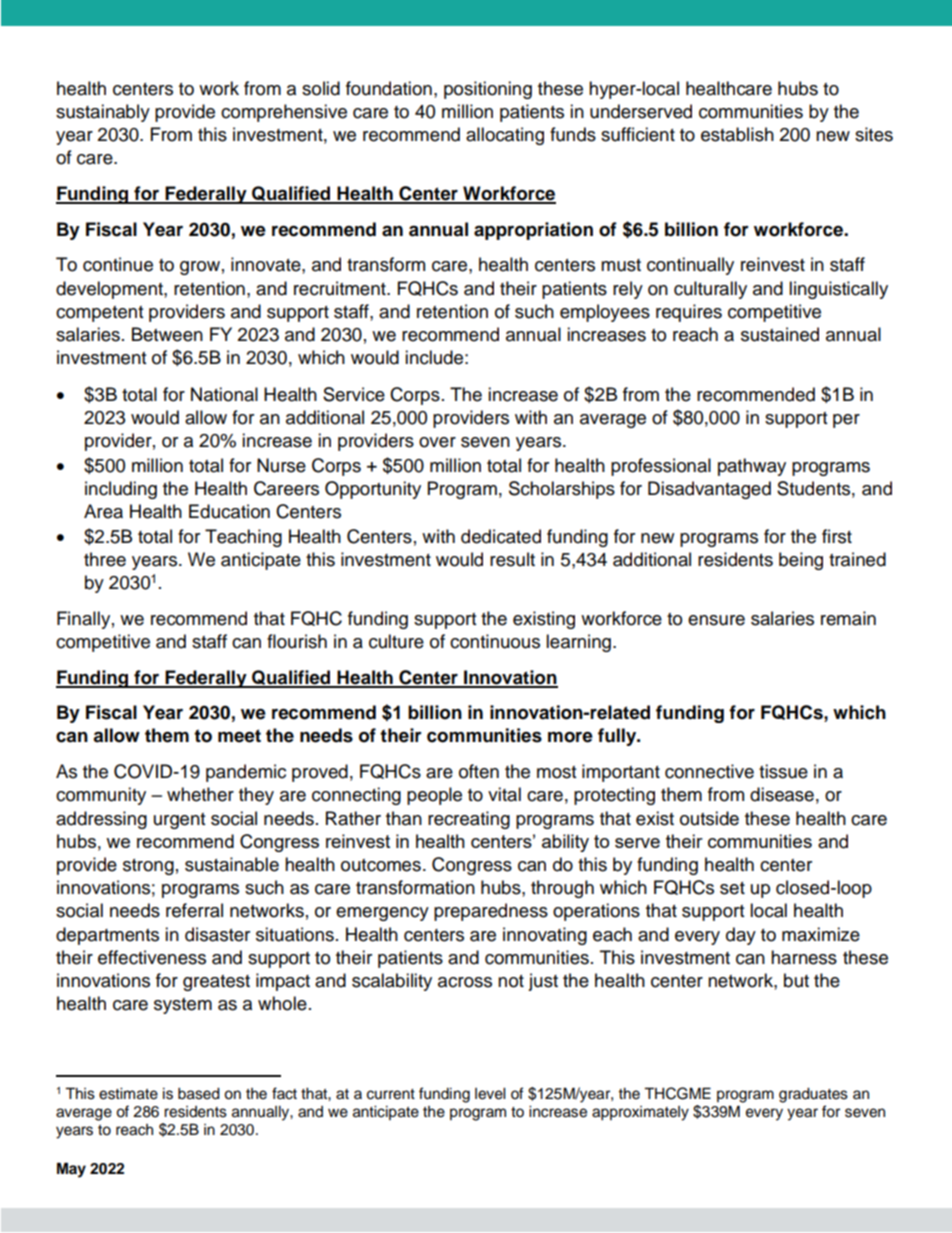 This document has width=952, height=1233. What do you see at coordinates (199, 1094) in the document?
I see `based` at bounding box center [199, 1094].
